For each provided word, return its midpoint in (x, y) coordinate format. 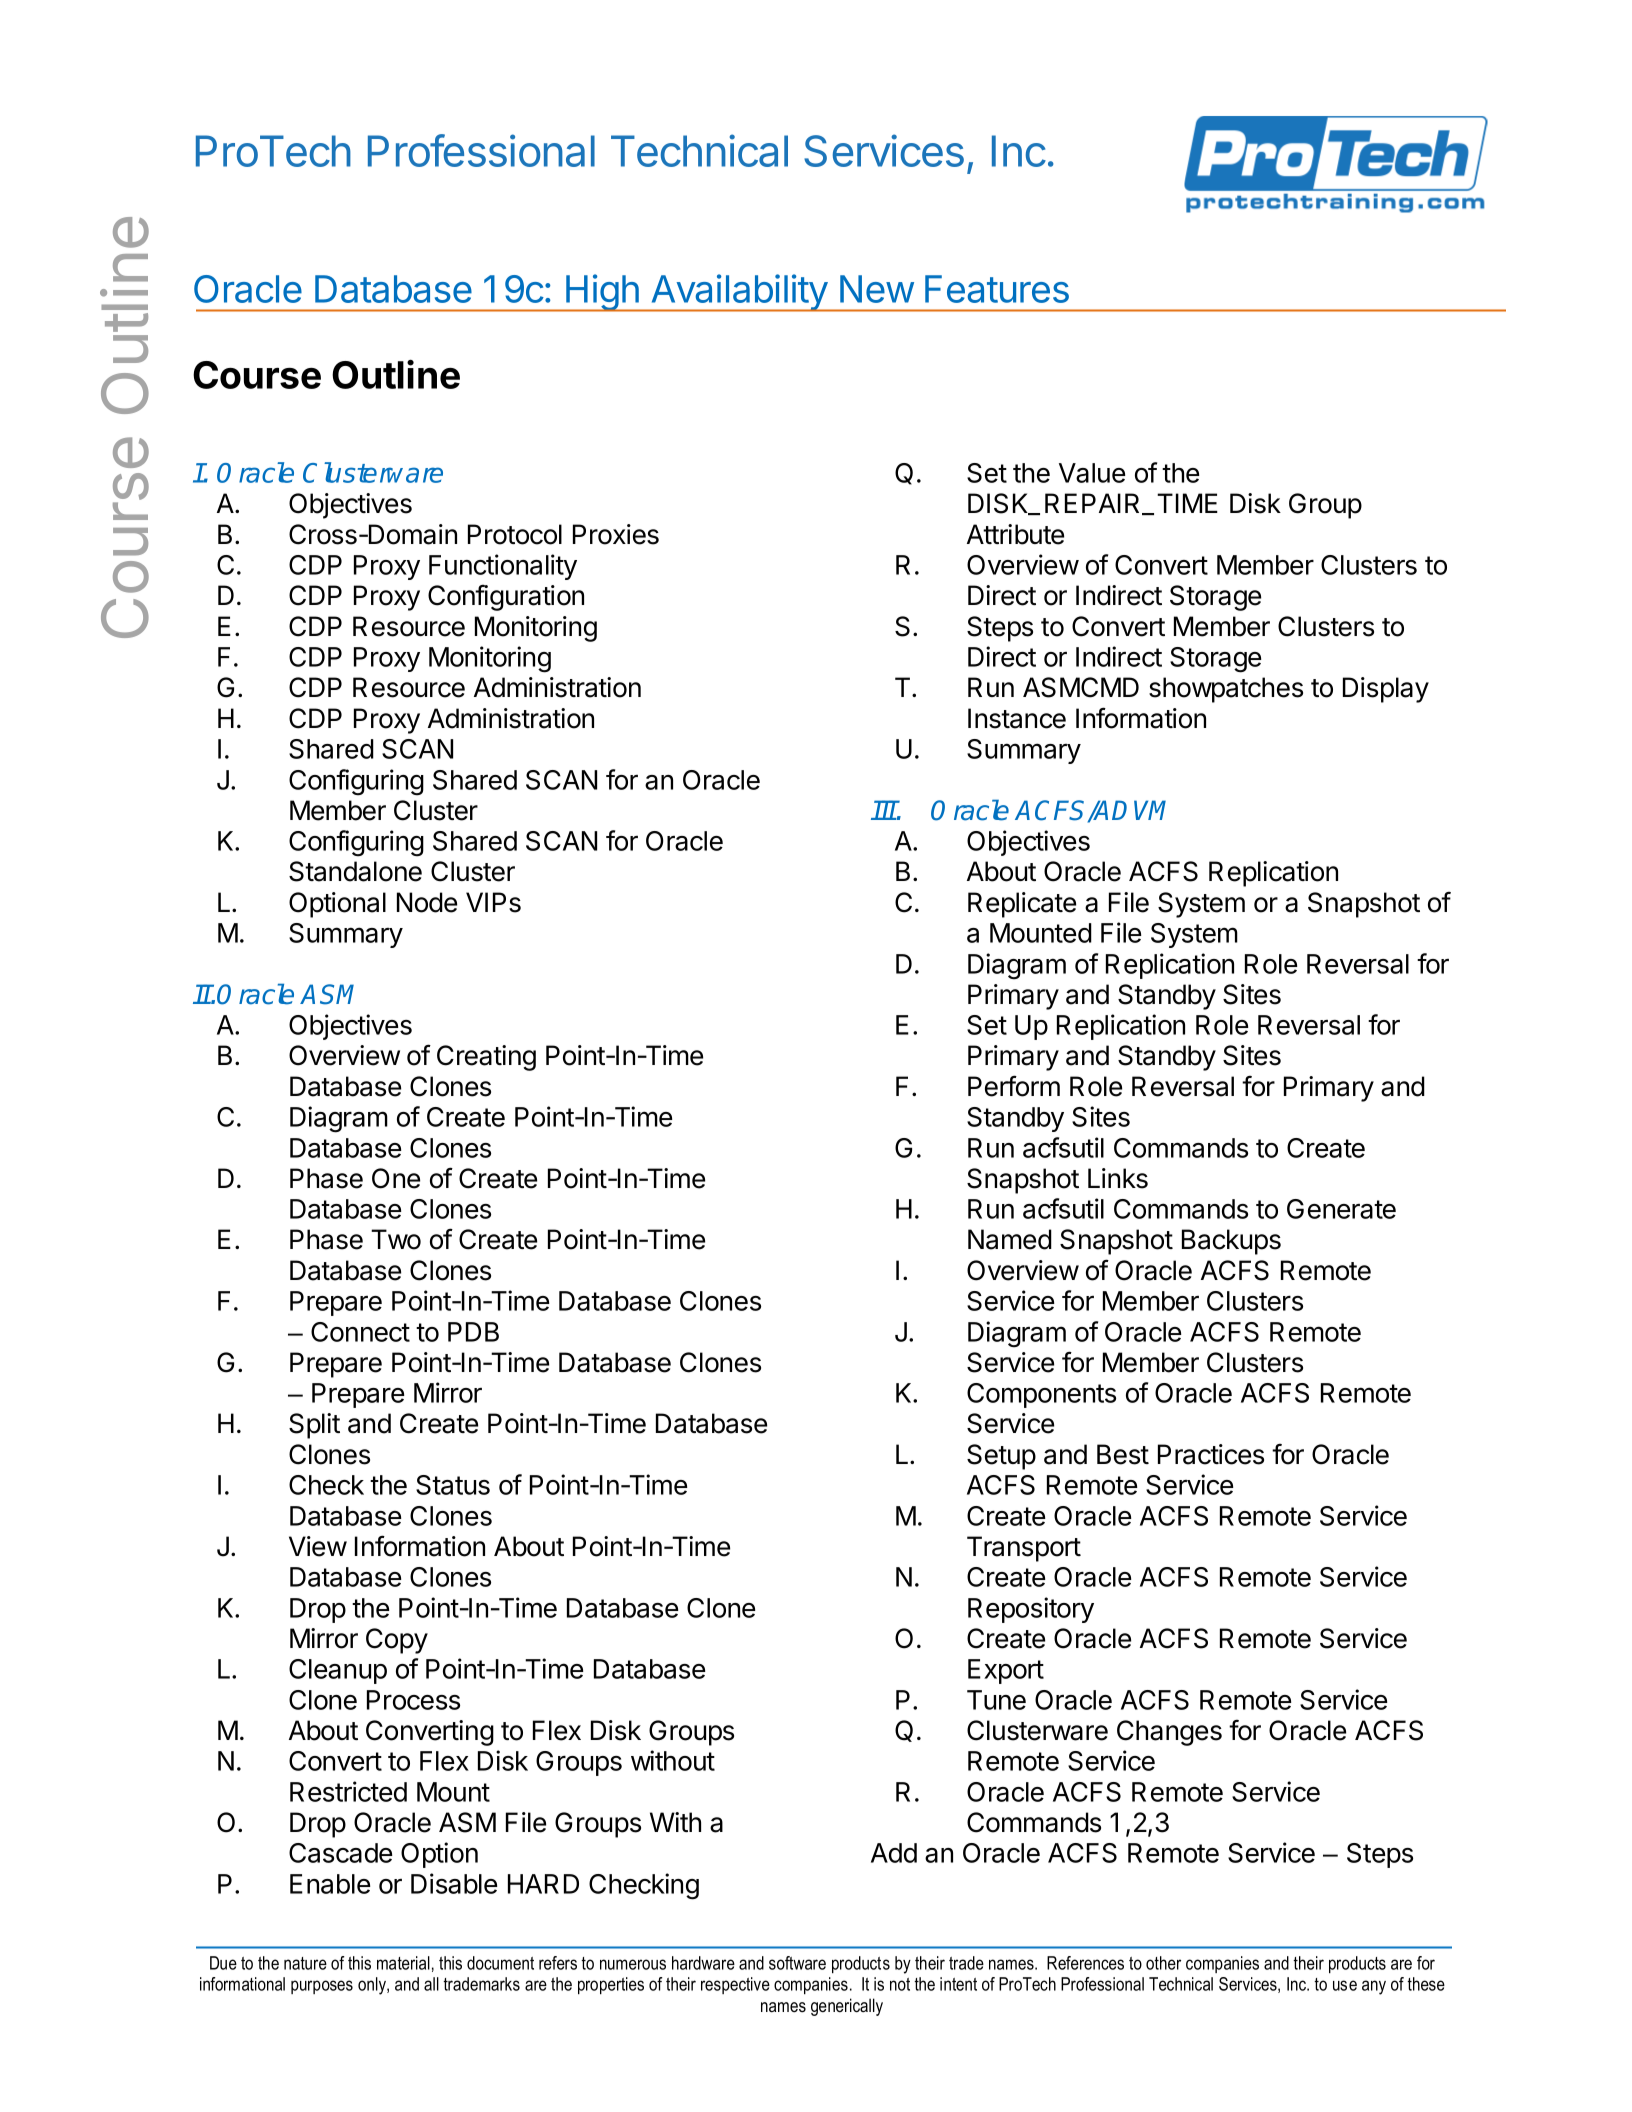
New (877, 289)
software (797, 1963)
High (602, 293)
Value (1092, 473)
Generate (1341, 1209)
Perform (1014, 1086)
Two (396, 1239)
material (403, 1963)
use (1345, 1985)
